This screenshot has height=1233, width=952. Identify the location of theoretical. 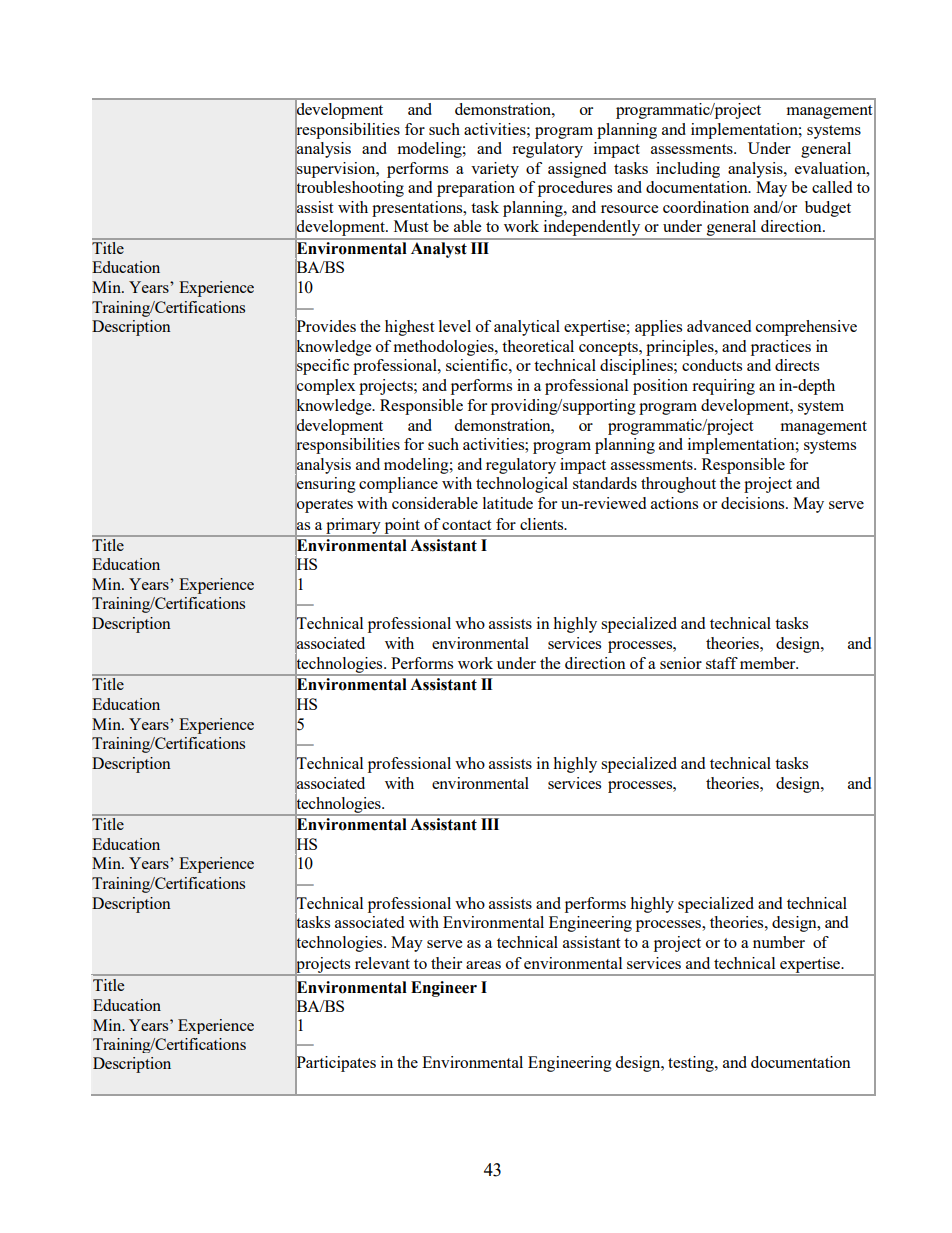
(538, 346).
